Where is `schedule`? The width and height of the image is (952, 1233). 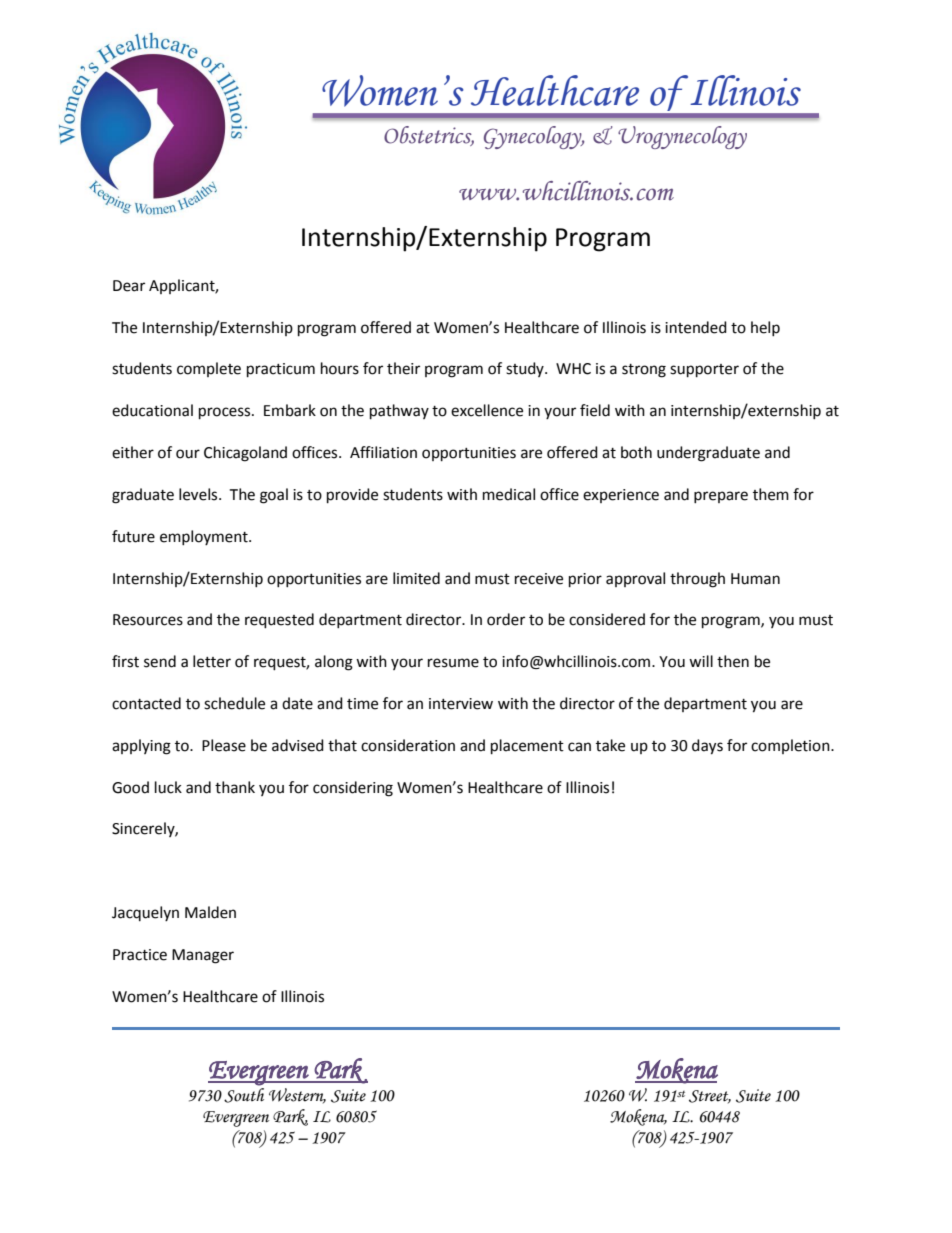
schedule is located at coordinates (234, 703).
